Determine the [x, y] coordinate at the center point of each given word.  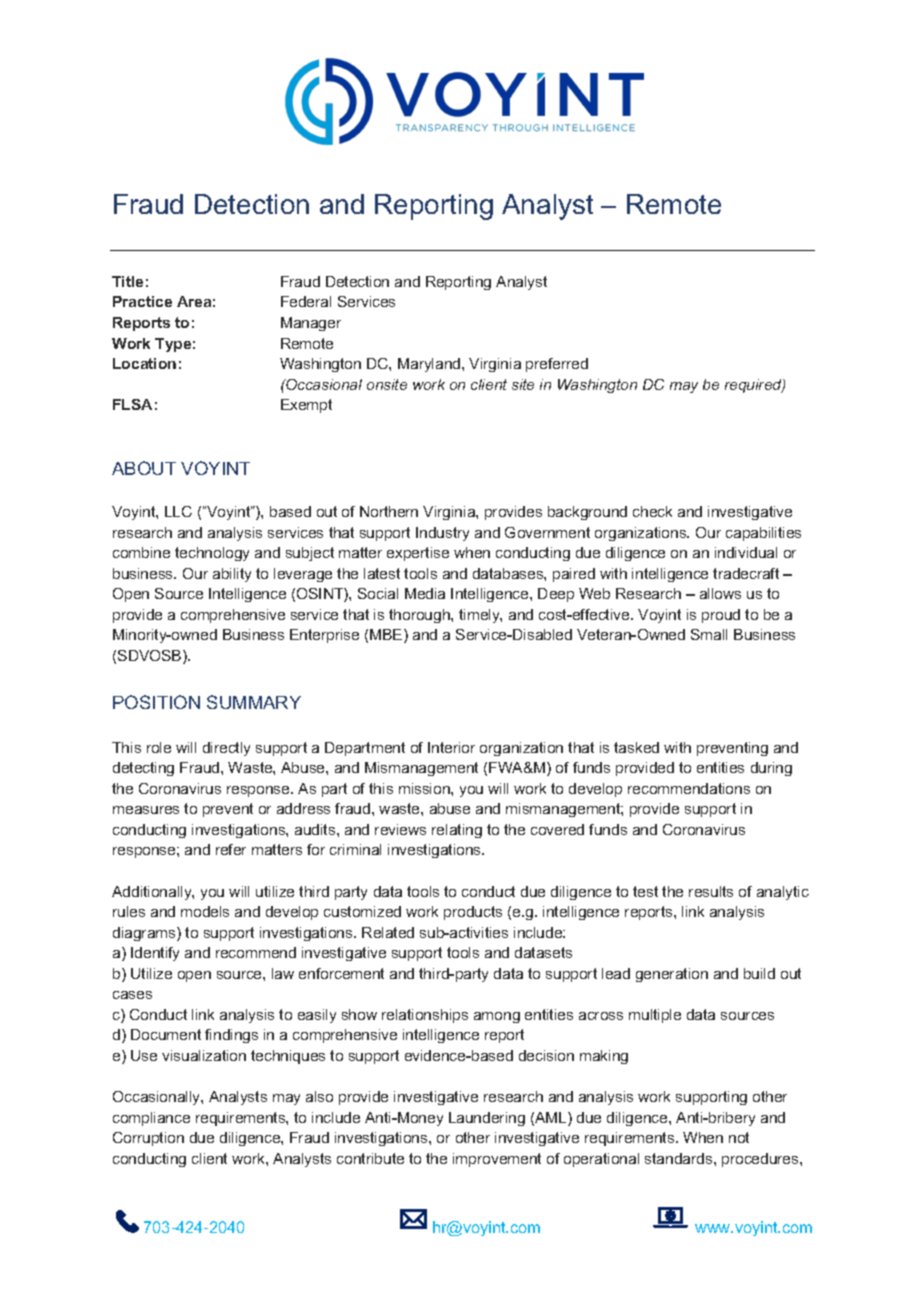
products [473, 913]
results [711, 891]
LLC [178, 511]
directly [226, 749]
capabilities [763, 534]
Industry [442, 534]
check [652, 511]
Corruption [148, 1139]
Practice [142, 301]
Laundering [487, 1119]
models [205, 911]
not [739, 1137]
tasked [636, 747]
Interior [451, 747]
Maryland [430, 365]
